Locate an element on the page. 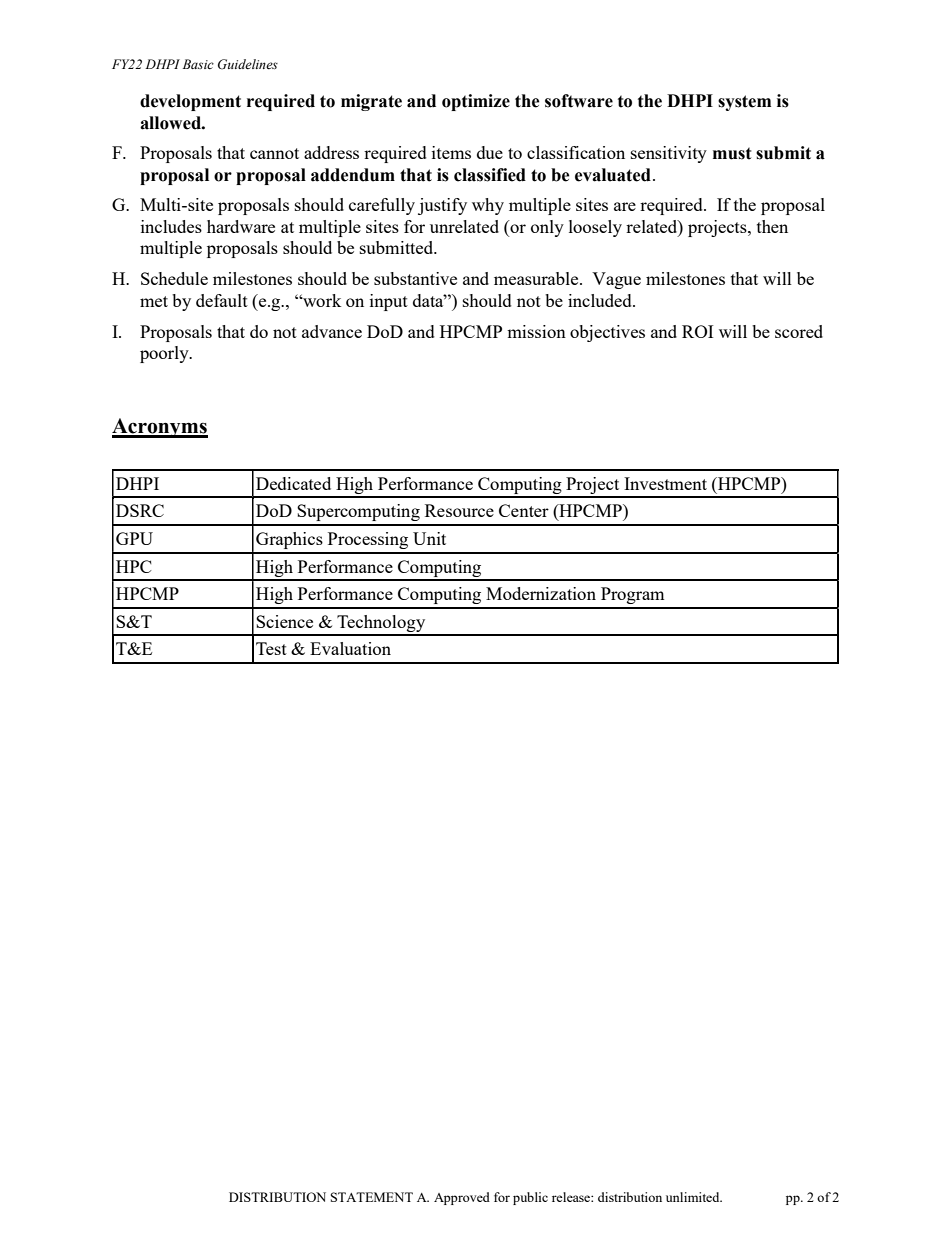 Image resolution: width=952 pixels, height=1233 pixels. Modernization is located at coordinates (541, 593).
